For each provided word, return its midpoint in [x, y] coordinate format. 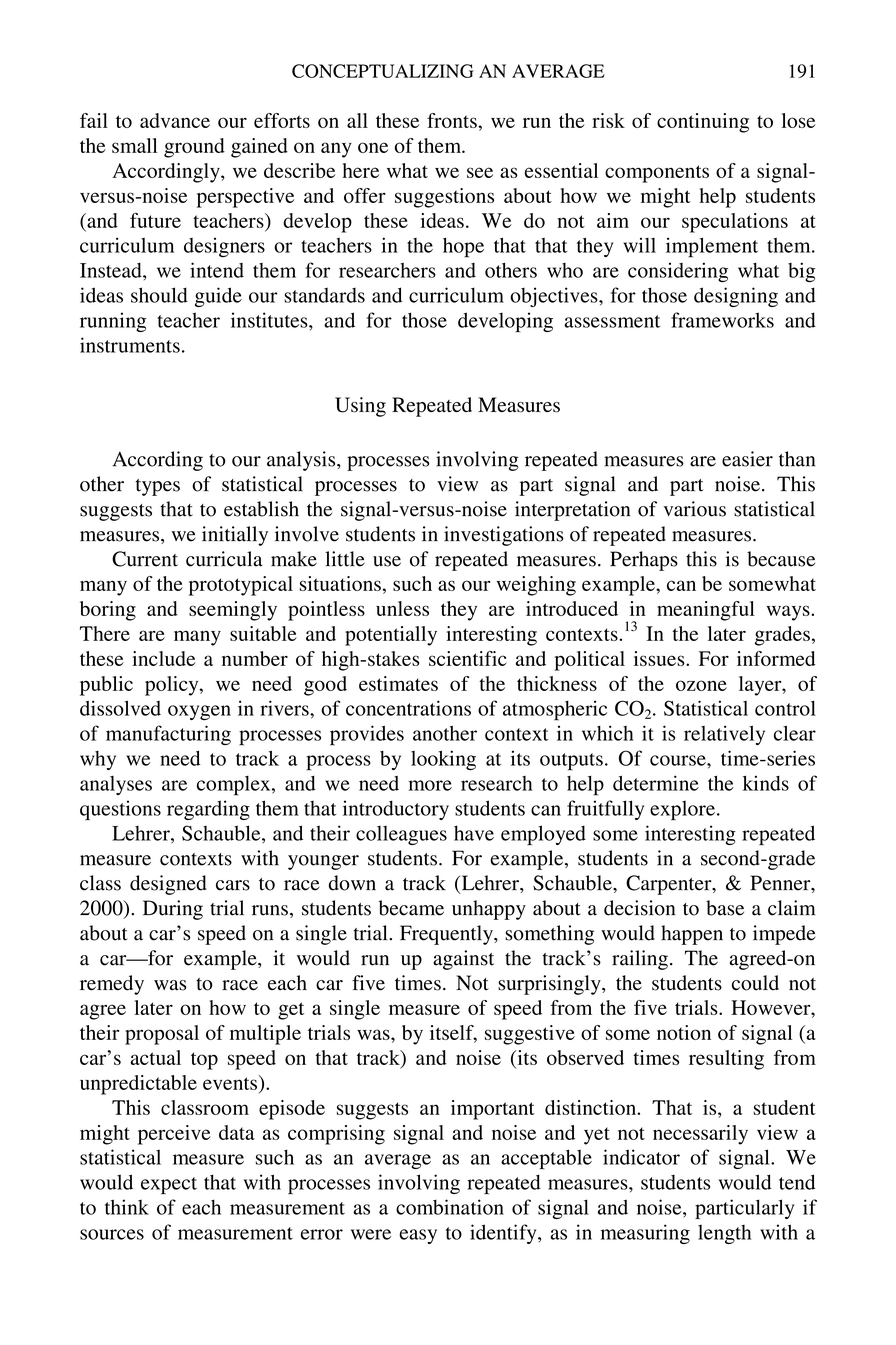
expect [169, 1185]
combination [450, 1207]
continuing [703, 123]
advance [175, 120]
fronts [453, 120]
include [163, 658]
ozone [701, 685]
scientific [468, 658]
